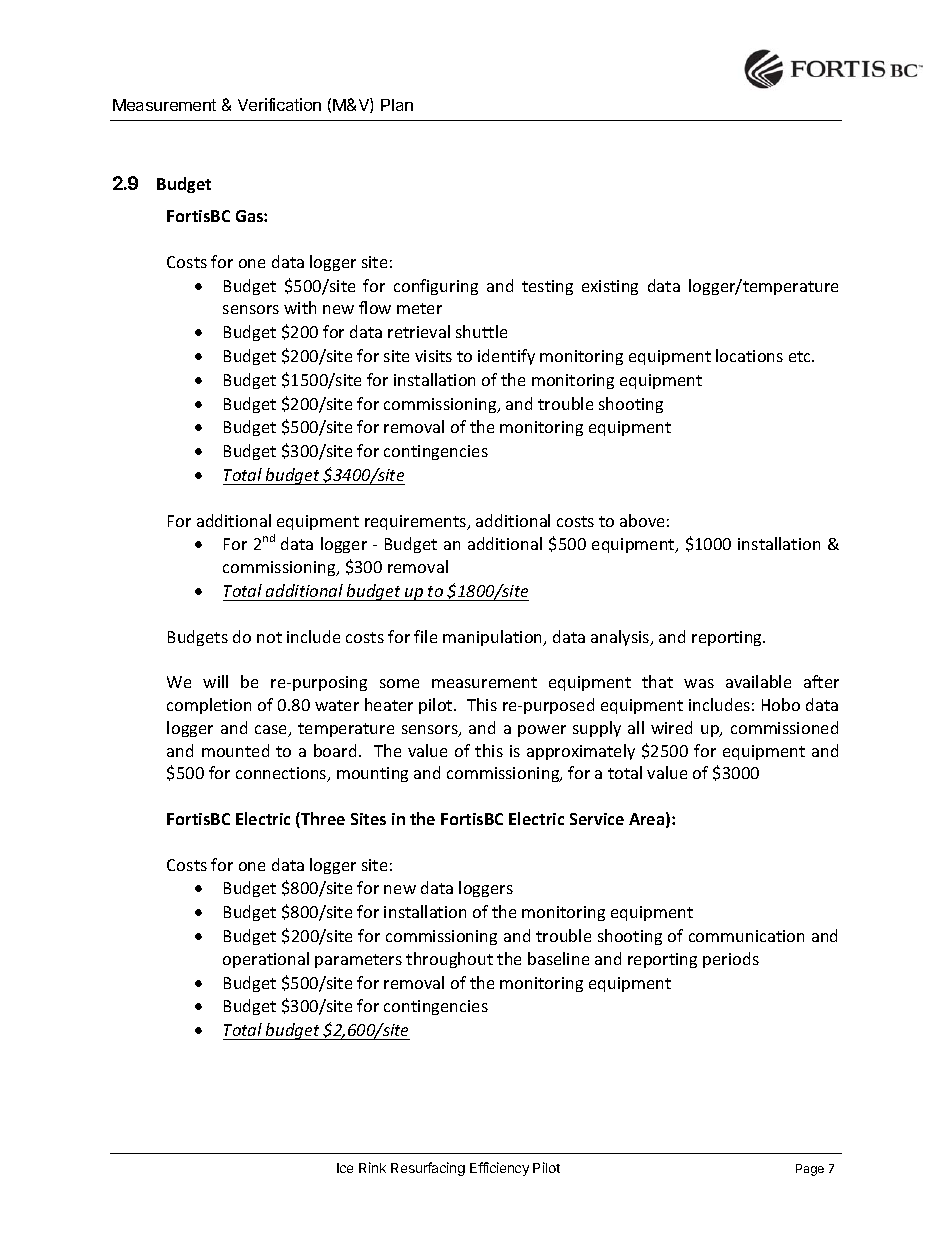  Describe the element at coordinates (494, 638) in the screenshot. I see `manipulation` at that location.
